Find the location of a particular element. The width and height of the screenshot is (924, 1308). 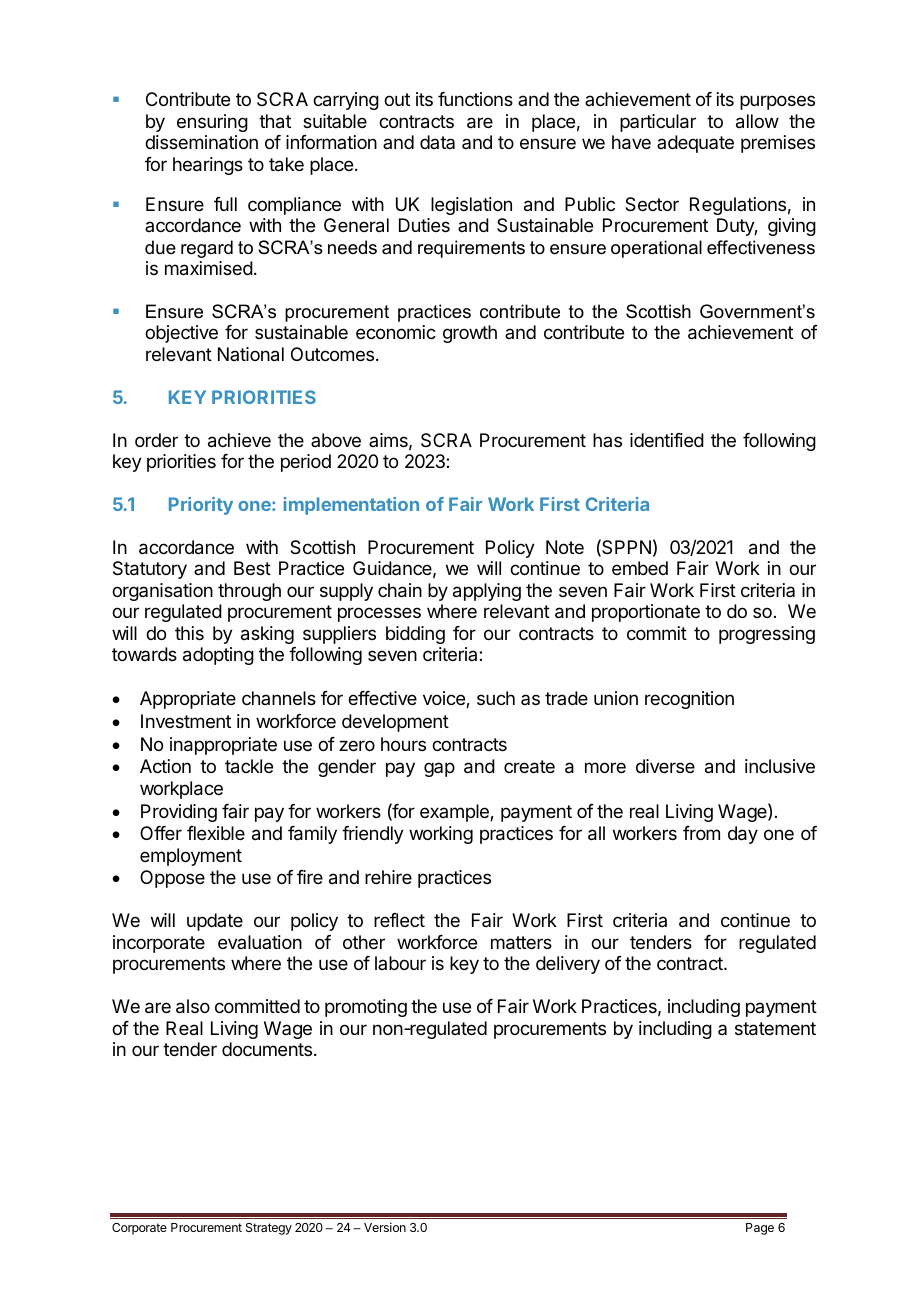

Strategy is located at coordinates (269, 1229).
